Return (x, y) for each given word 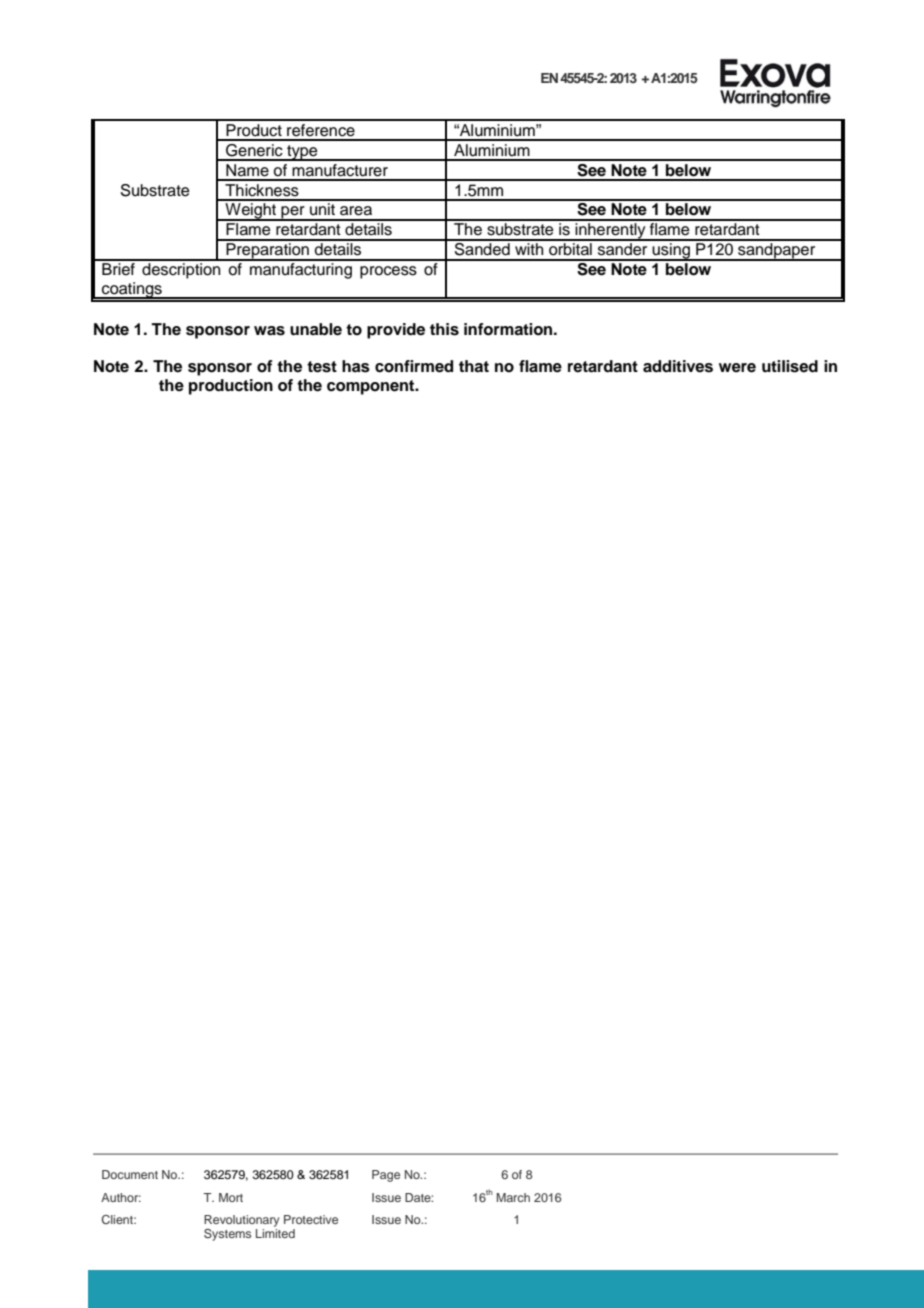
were (737, 368)
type (302, 153)
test (322, 367)
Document (130, 1174)
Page (386, 1176)
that (474, 366)
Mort (231, 1197)
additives (678, 366)
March (513, 1197)
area (356, 211)
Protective (311, 1219)
